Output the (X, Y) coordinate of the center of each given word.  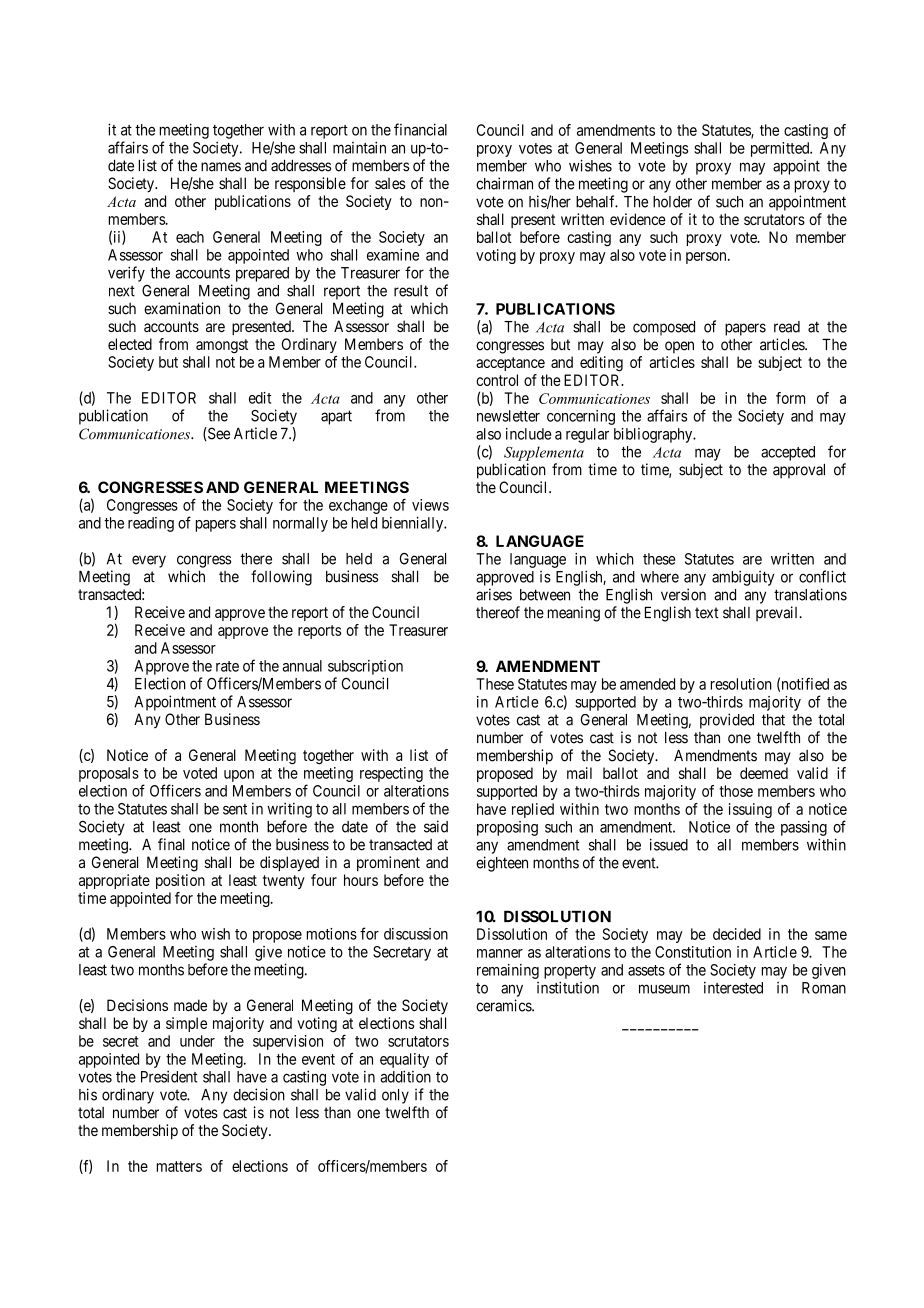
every (149, 561)
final (171, 844)
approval (799, 471)
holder (672, 202)
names (221, 167)
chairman (504, 183)
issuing (750, 812)
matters (179, 1166)
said (436, 826)
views (430, 505)
